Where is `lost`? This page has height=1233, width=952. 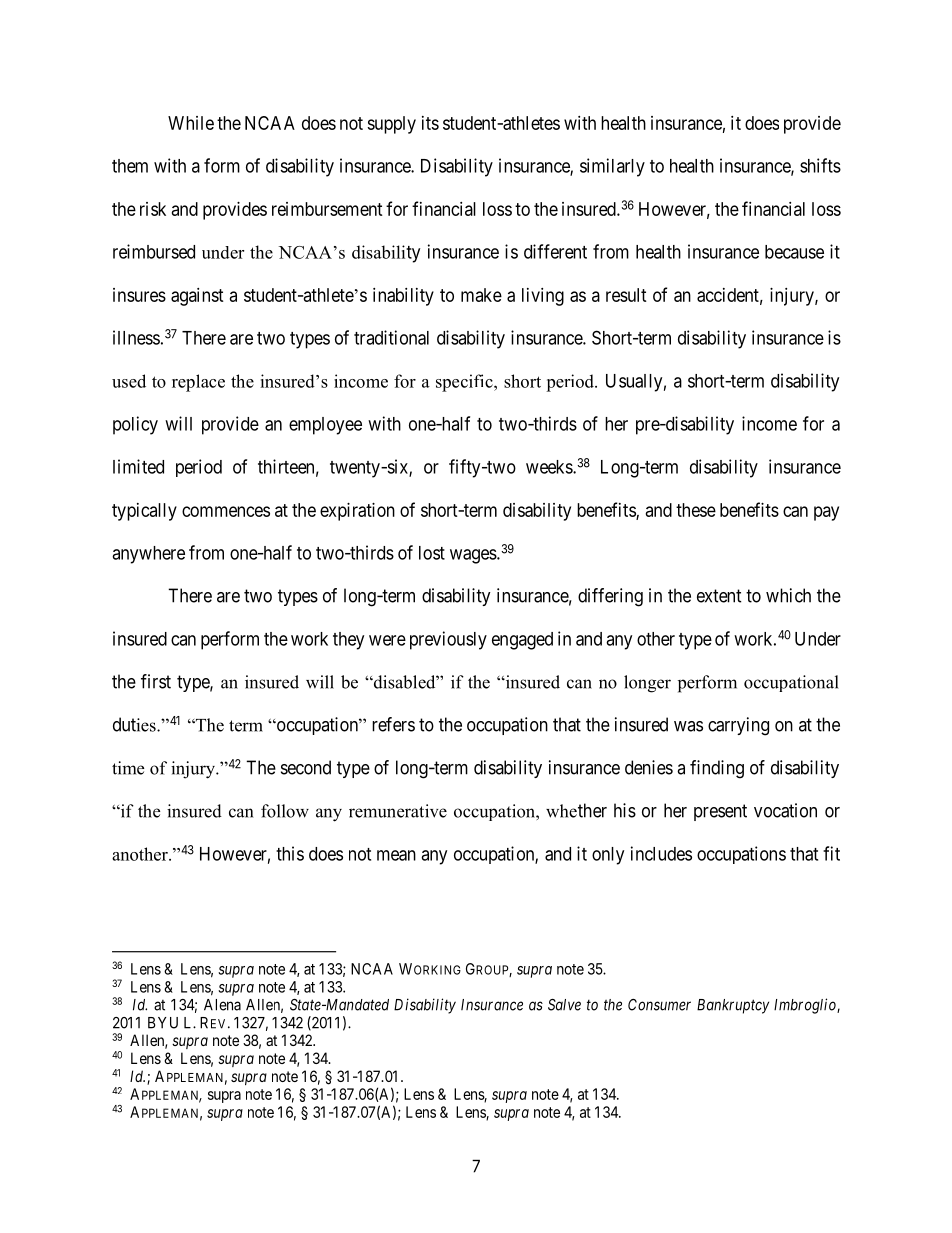 lost is located at coordinates (432, 553).
